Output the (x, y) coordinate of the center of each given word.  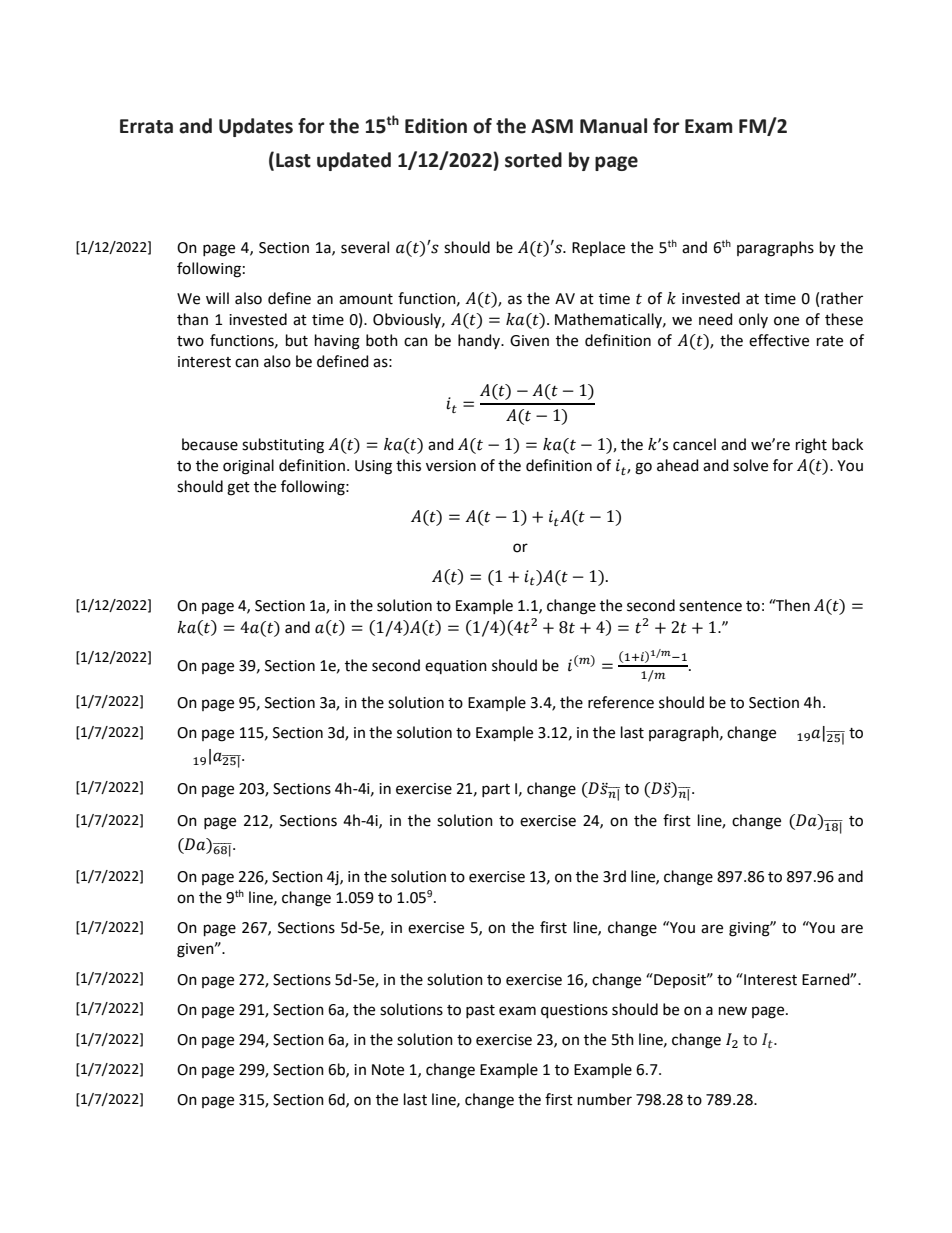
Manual (613, 126)
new (733, 1011)
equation (456, 667)
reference (621, 702)
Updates (256, 127)
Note (388, 1070)
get (238, 489)
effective (779, 340)
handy (480, 341)
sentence (710, 606)
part (496, 790)
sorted (533, 160)
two (190, 341)
